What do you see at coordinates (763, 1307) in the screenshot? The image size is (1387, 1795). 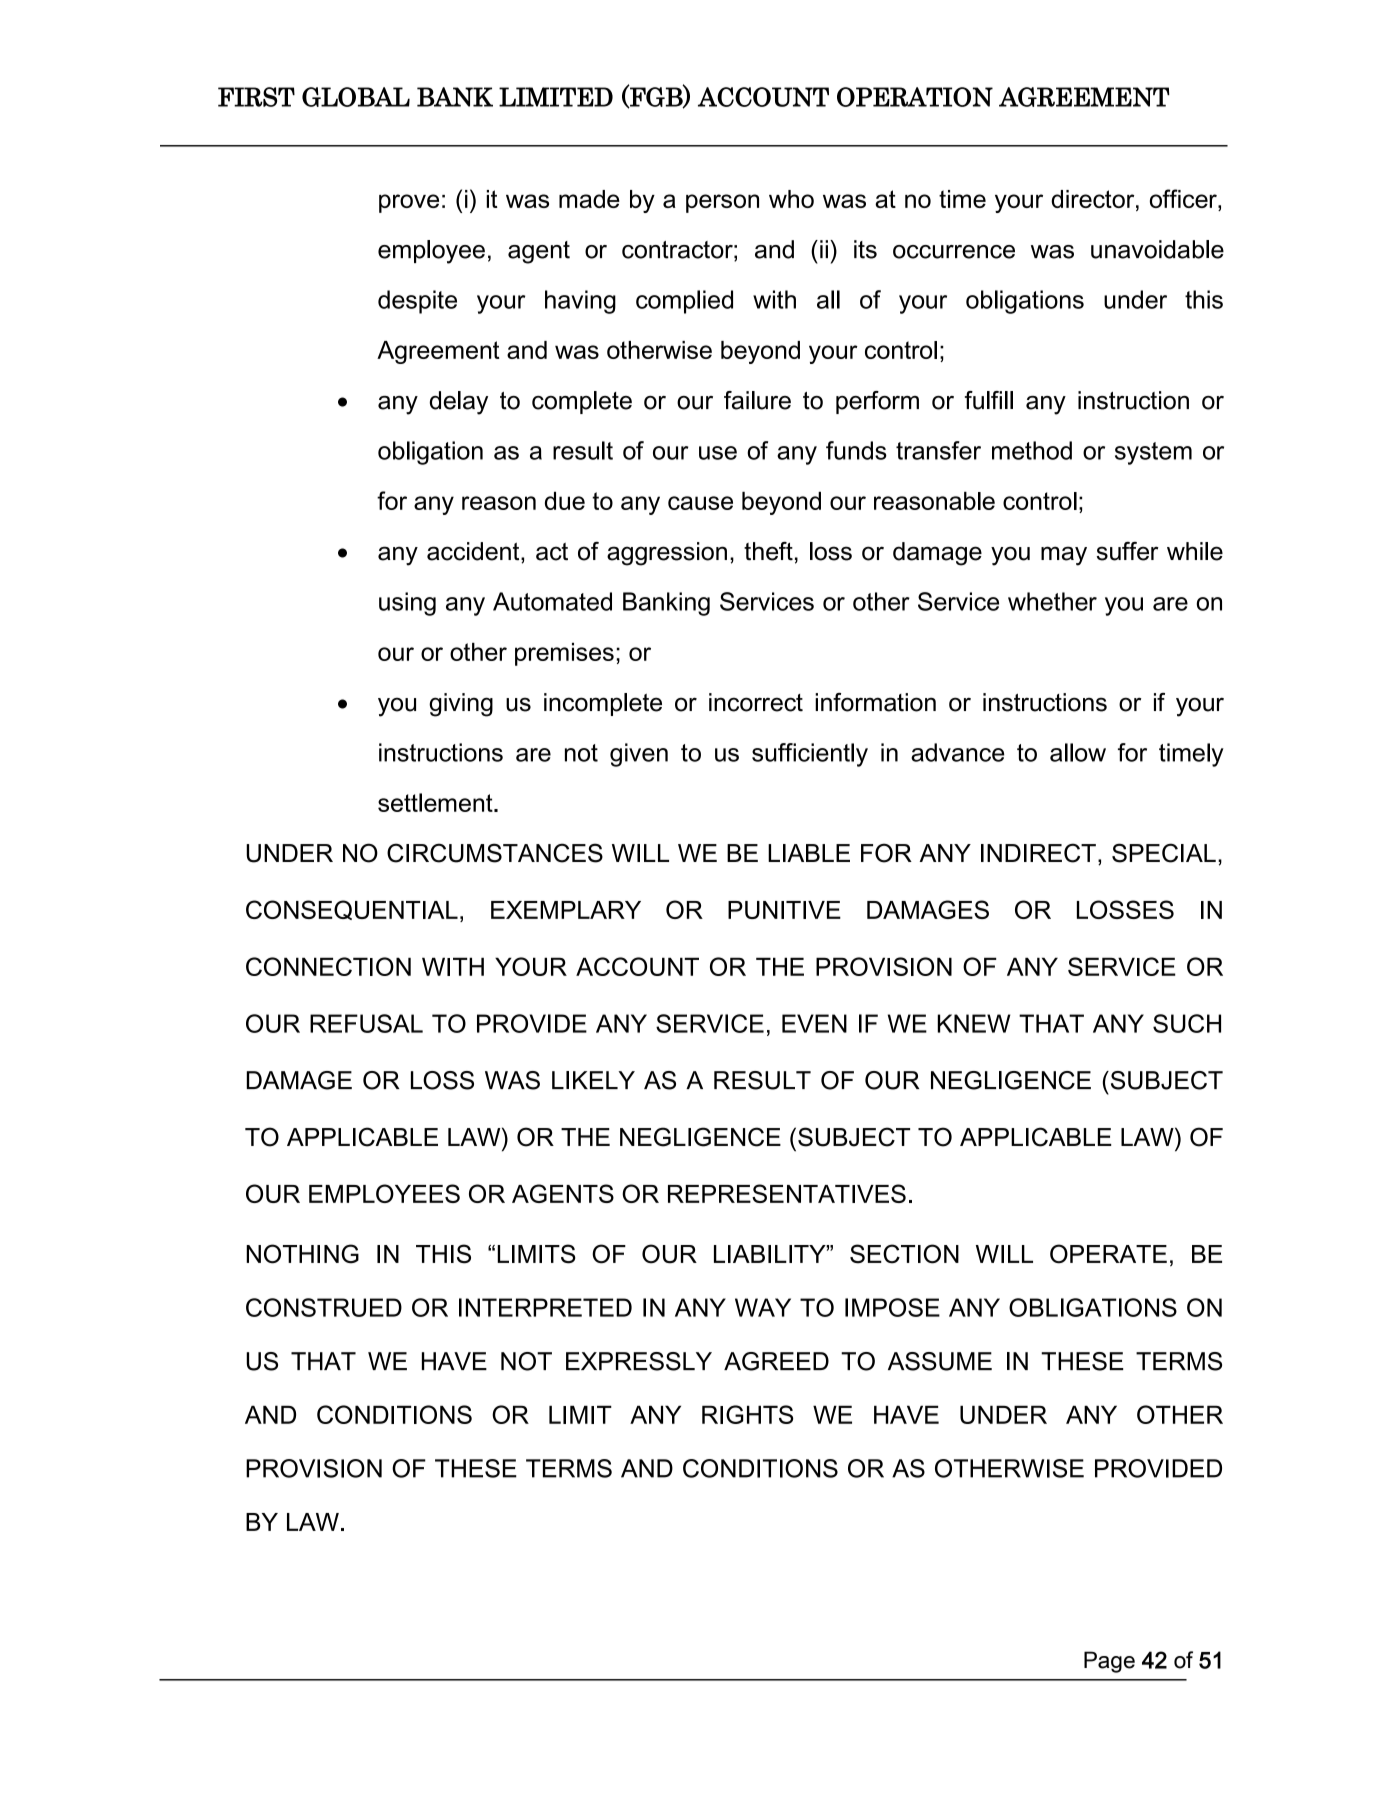 I see `WAY` at bounding box center [763, 1307].
